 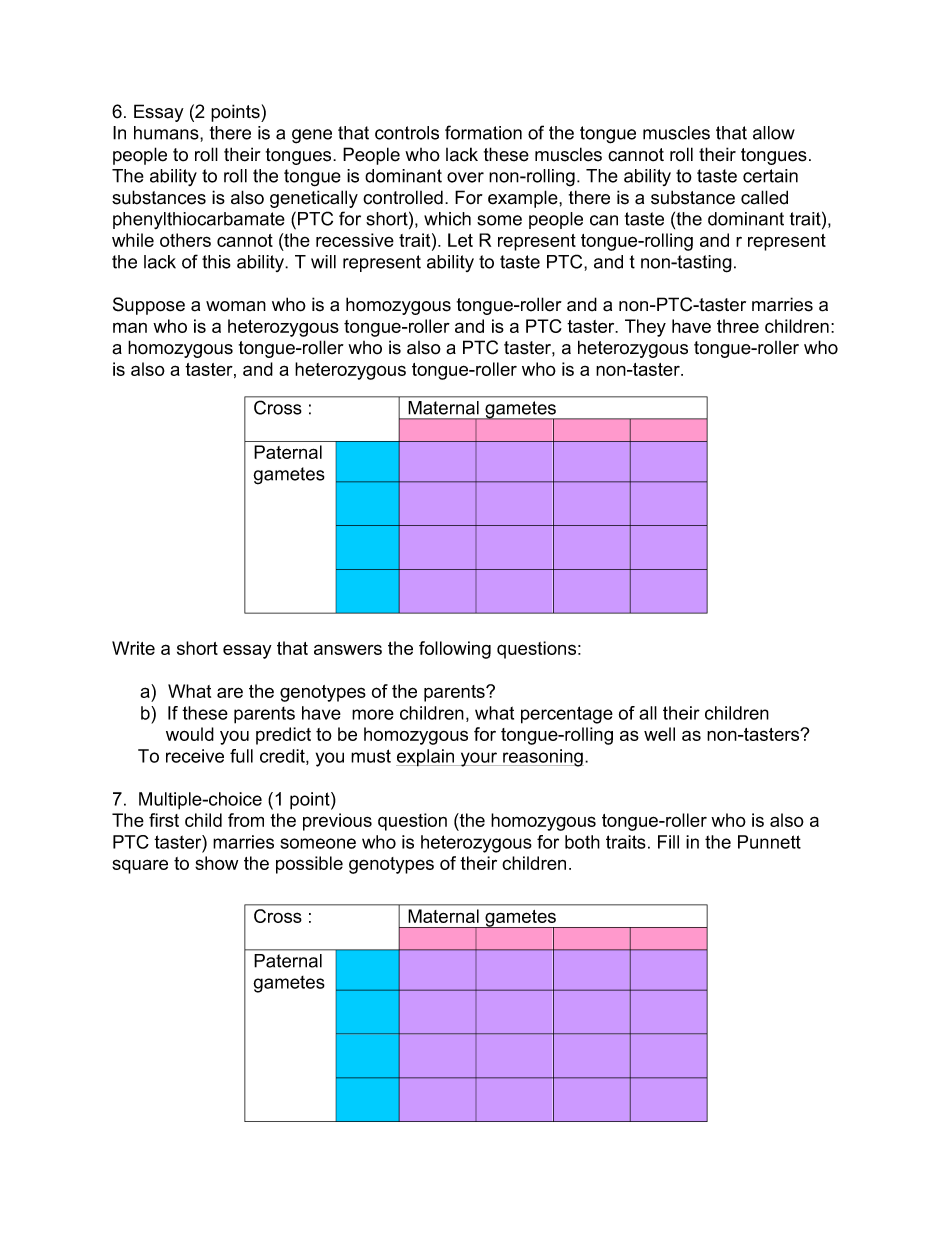 I want to click on Write, so click(x=133, y=648).
